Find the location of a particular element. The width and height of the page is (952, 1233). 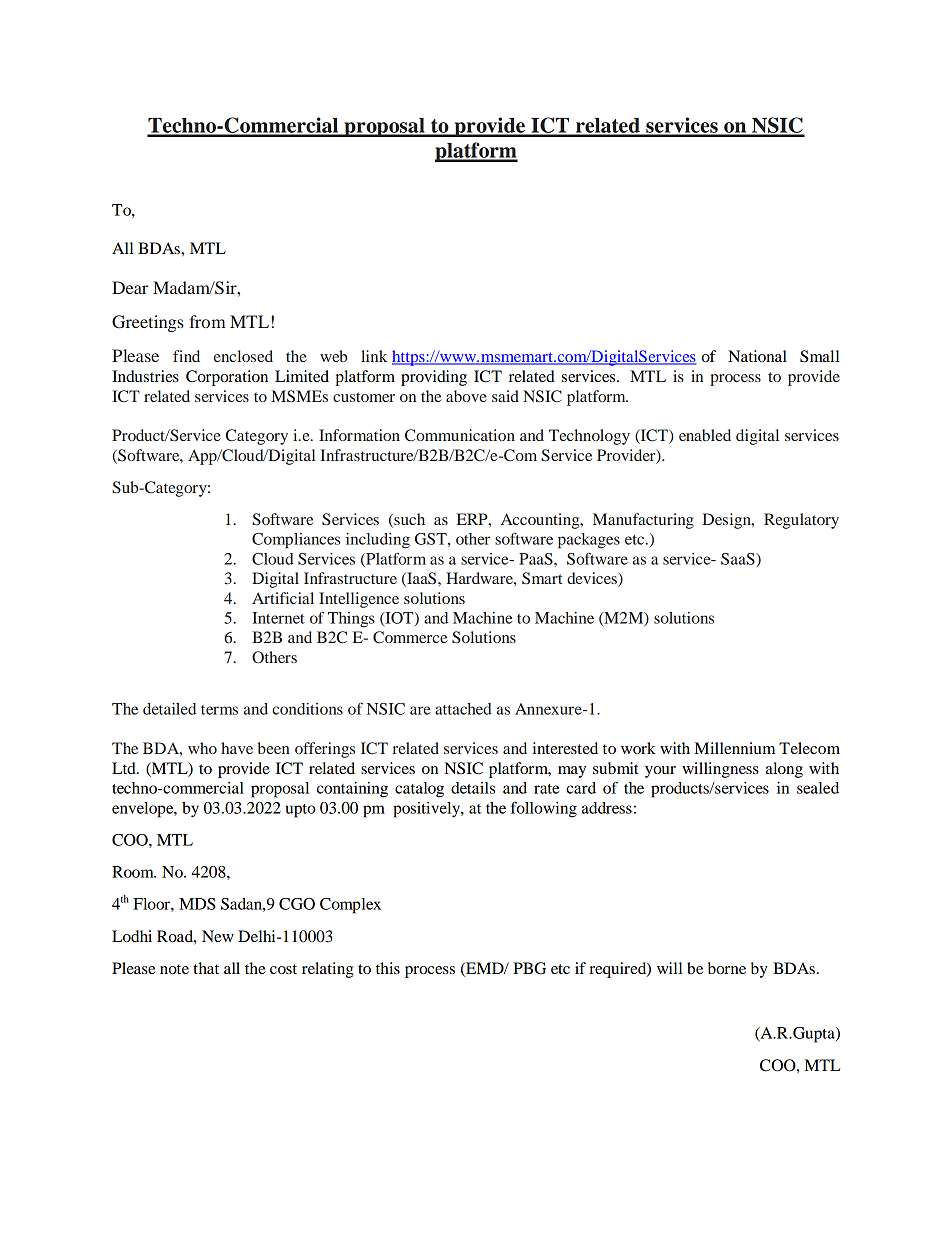

from is located at coordinates (207, 321).
